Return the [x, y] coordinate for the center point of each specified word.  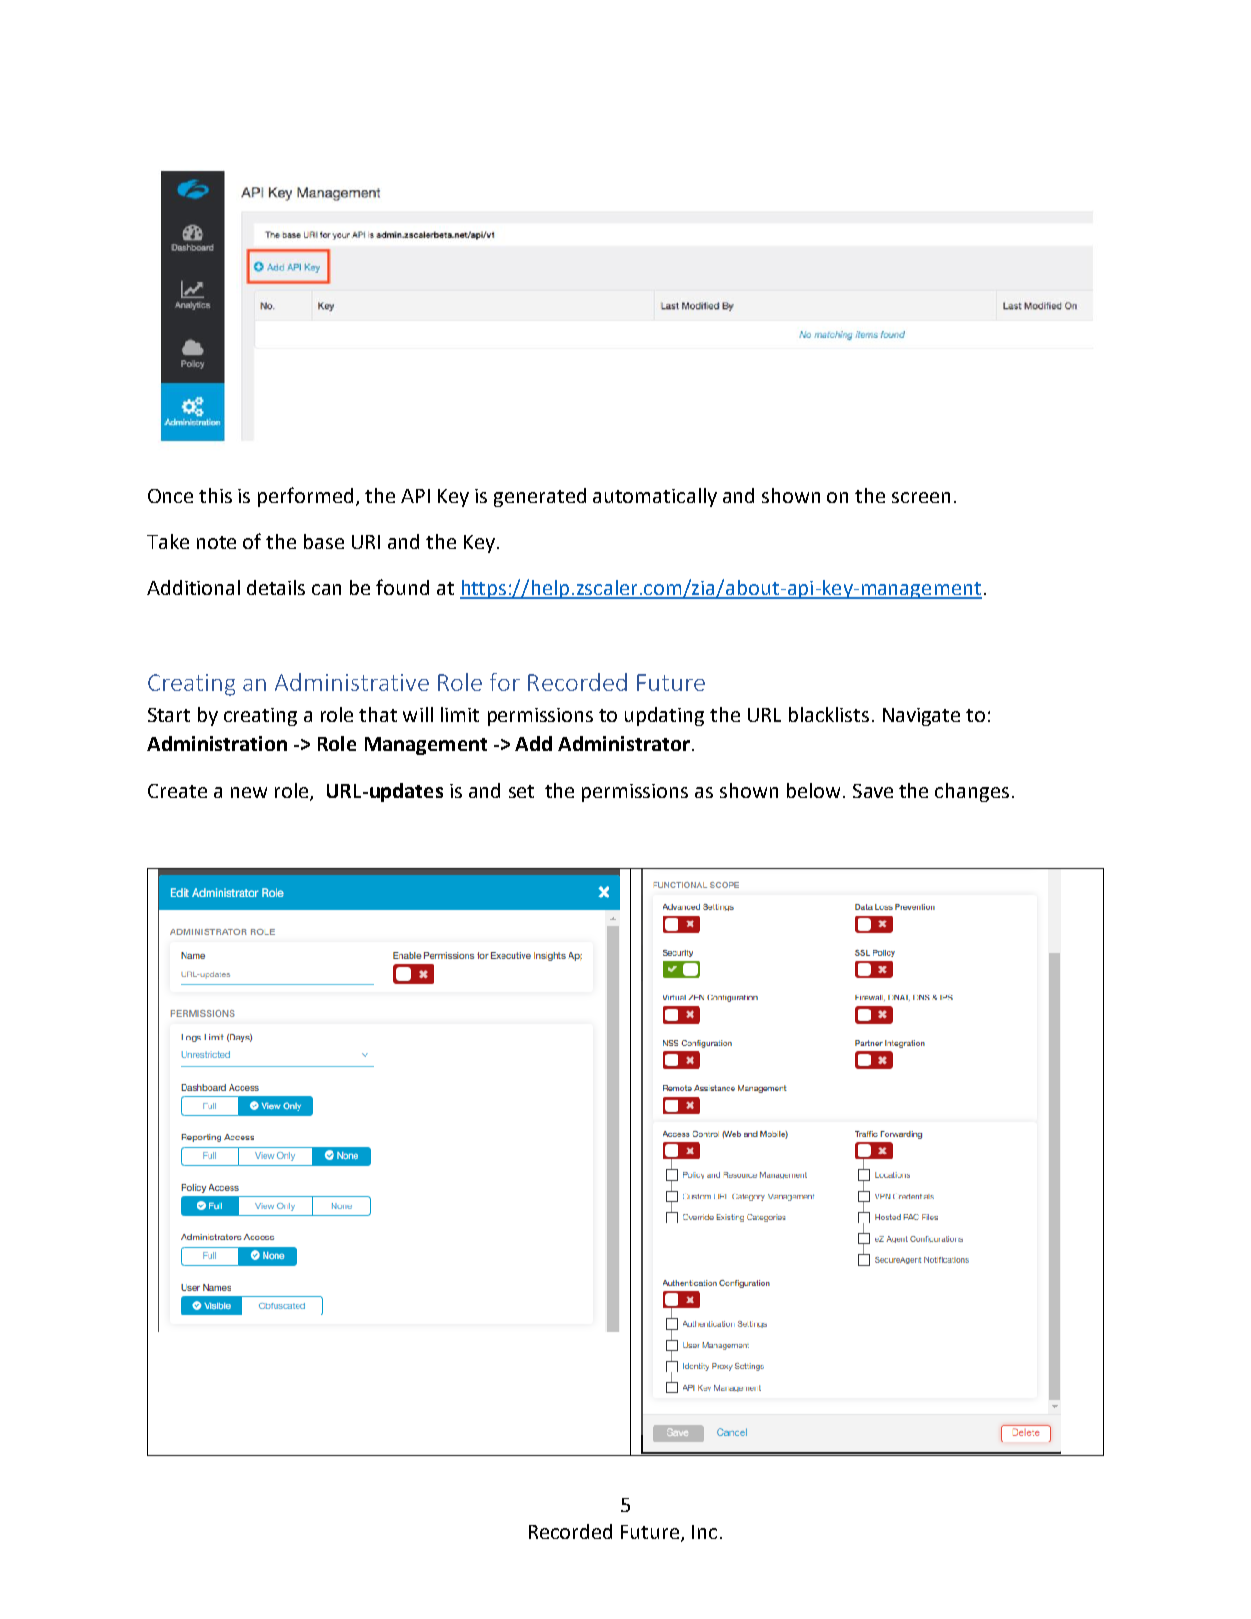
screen [921, 497]
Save [873, 791]
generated [540, 497]
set [521, 791]
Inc [704, 1532]
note [216, 542]
